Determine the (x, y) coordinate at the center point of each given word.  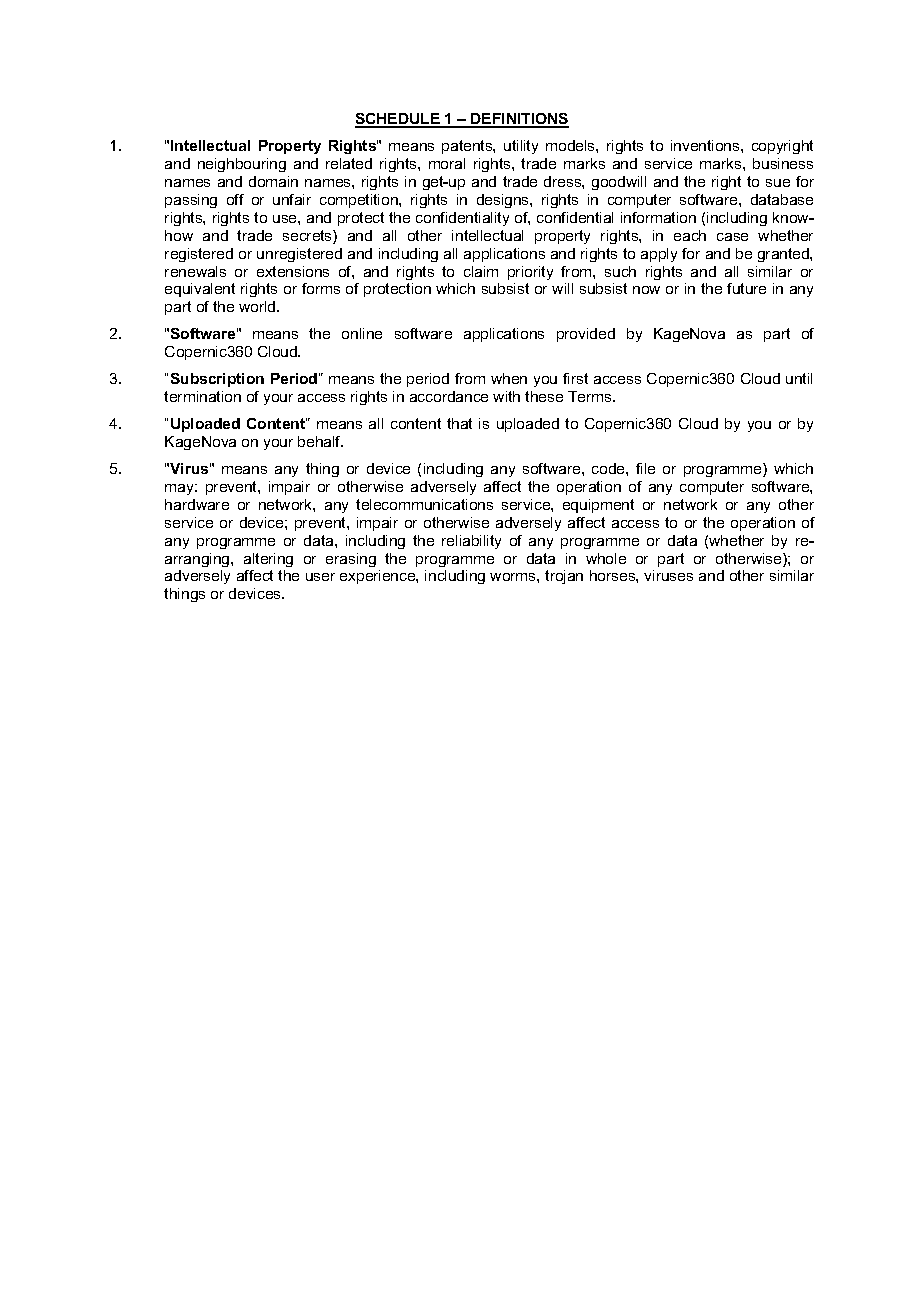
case (732, 237)
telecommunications (424, 504)
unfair (292, 199)
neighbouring (242, 165)
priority (530, 273)
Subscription (217, 380)
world (258, 306)
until (799, 378)
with (506, 396)
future (746, 288)
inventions (706, 145)
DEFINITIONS (519, 120)
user (320, 577)
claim (481, 271)
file (645, 468)
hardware (197, 504)
